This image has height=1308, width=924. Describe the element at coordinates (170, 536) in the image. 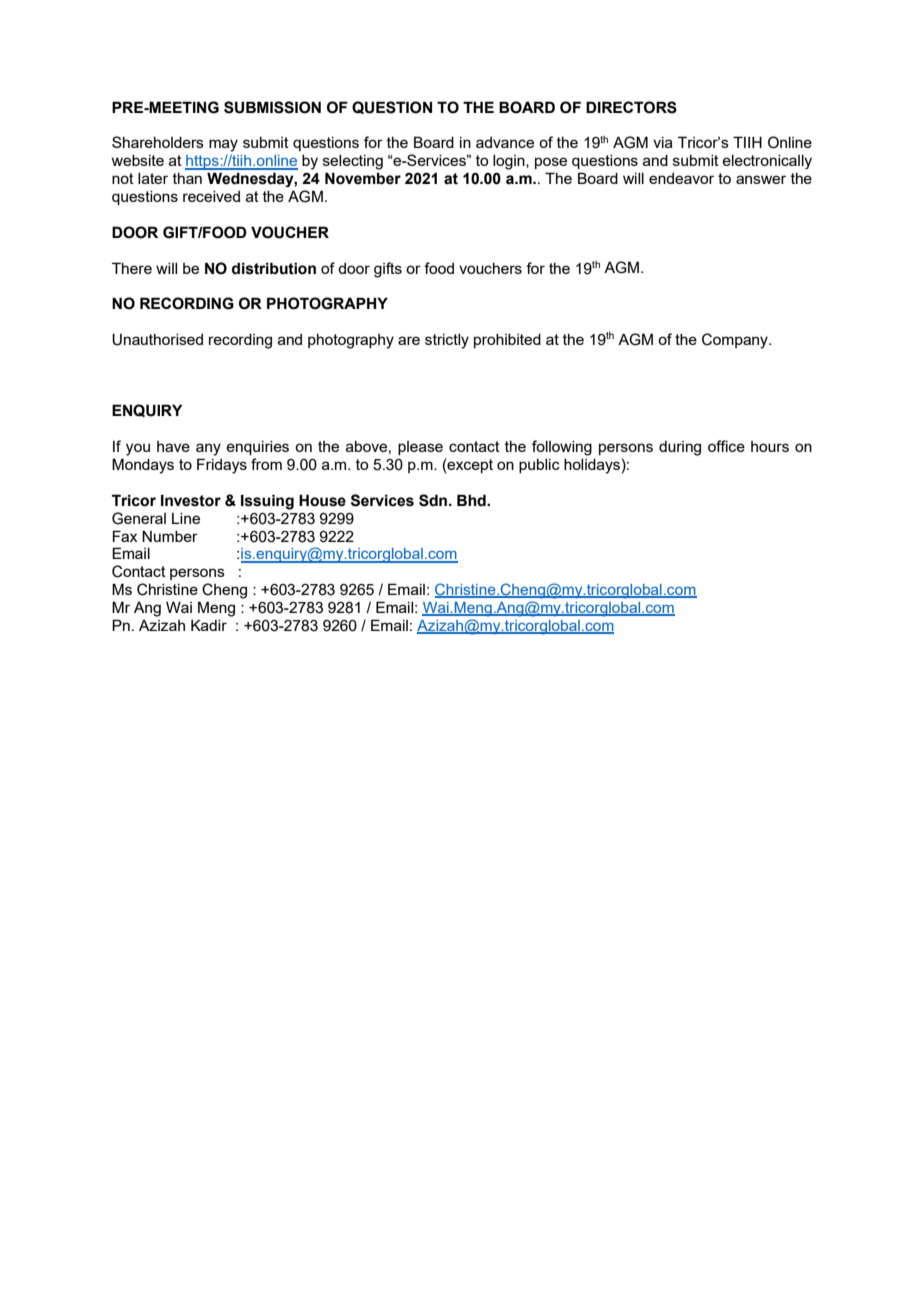

I see `Number` at that location.
